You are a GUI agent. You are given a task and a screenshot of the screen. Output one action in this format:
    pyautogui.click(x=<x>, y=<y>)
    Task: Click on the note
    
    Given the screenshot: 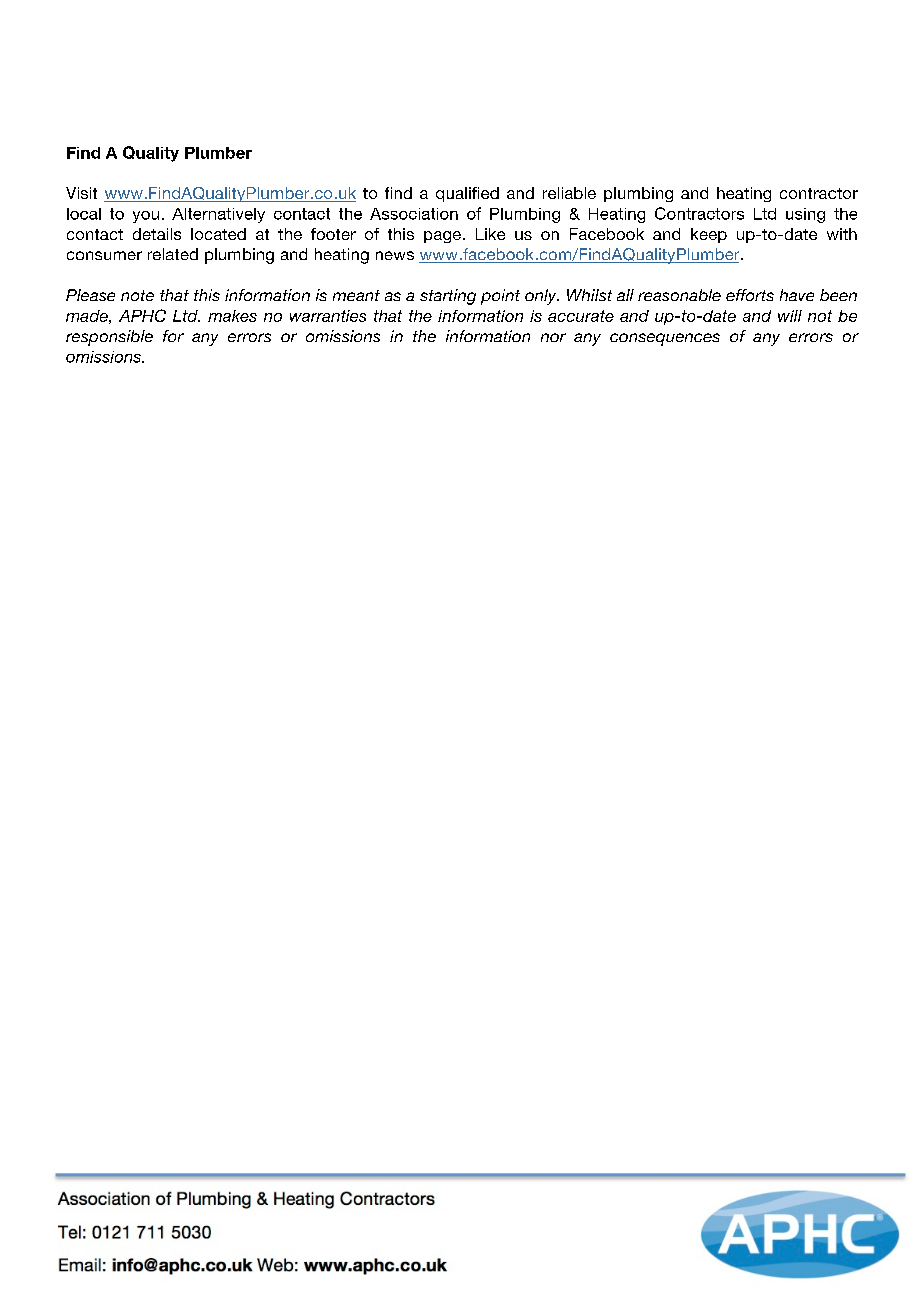 What is the action you would take?
    pyautogui.click(x=137, y=295)
